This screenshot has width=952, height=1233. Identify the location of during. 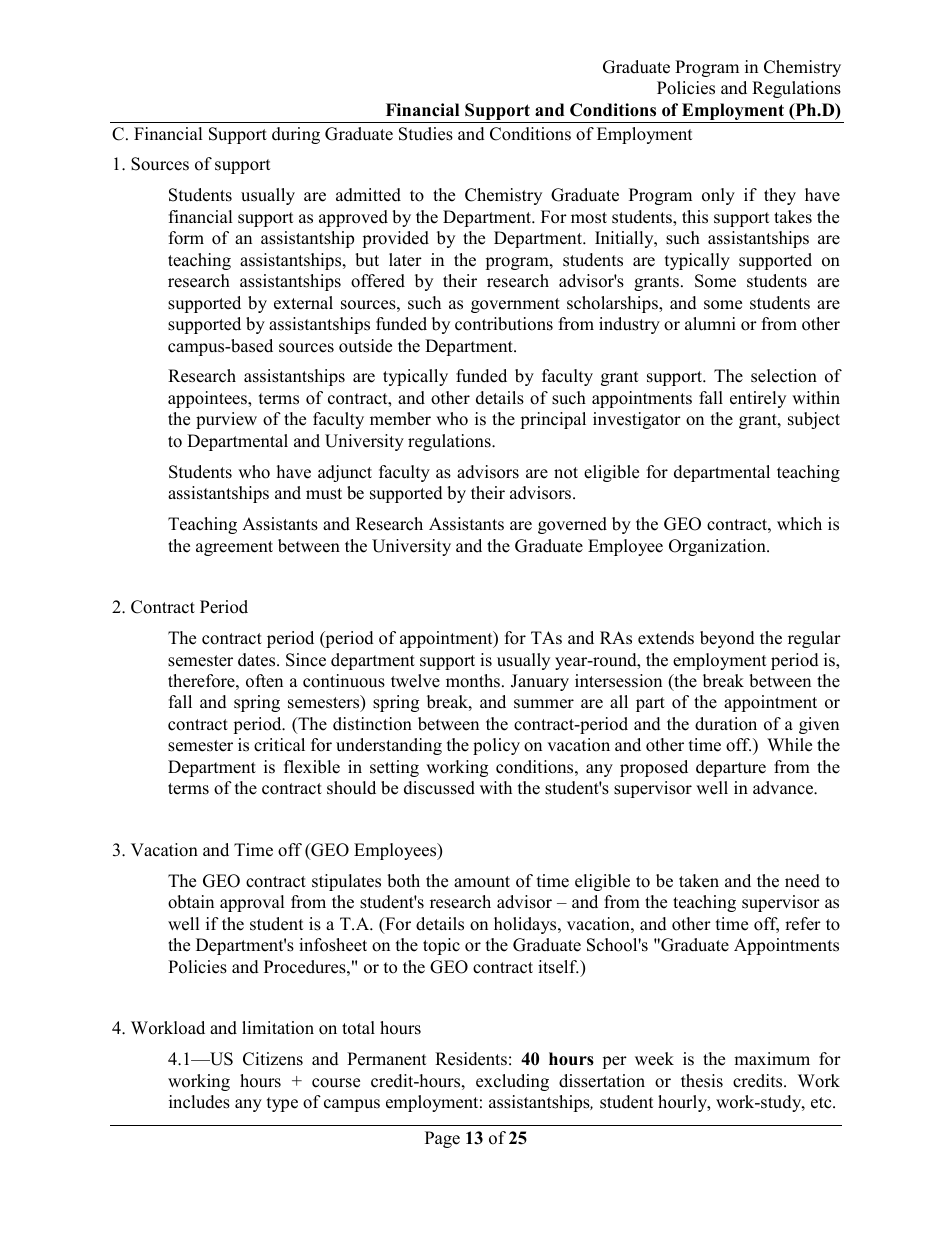
(296, 135).
